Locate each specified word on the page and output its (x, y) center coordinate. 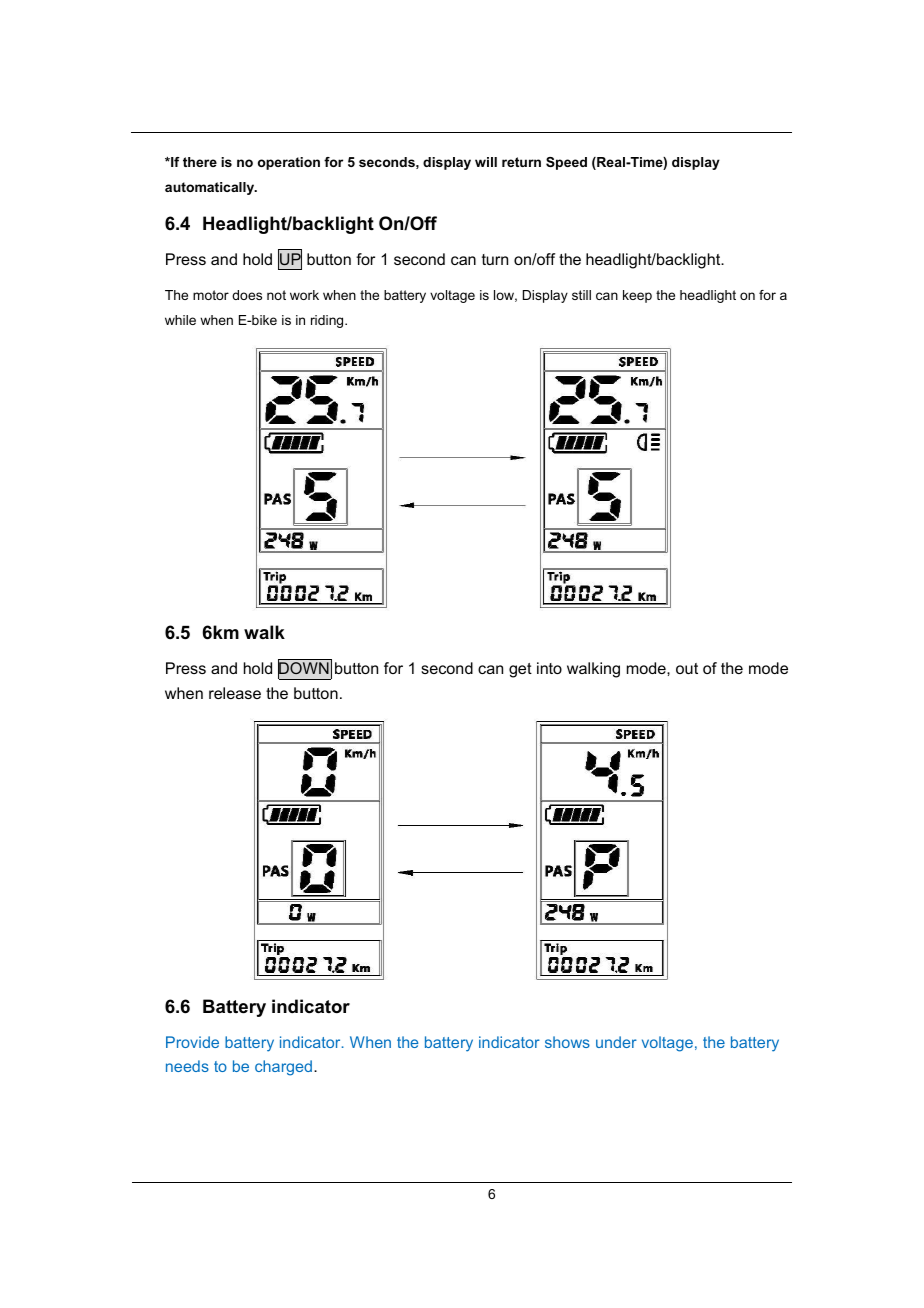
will (486, 162)
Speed (566, 163)
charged (285, 1068)
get (520, 670)
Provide (192, 1042)
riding (328, 321)
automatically (211, 188)
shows (567, 1042)
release (235, 693)
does (247, 295)
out (687, 668)
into (549, 668)
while (180, 320)
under (616, 1042)
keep (637, 296)
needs (187, 1066)
